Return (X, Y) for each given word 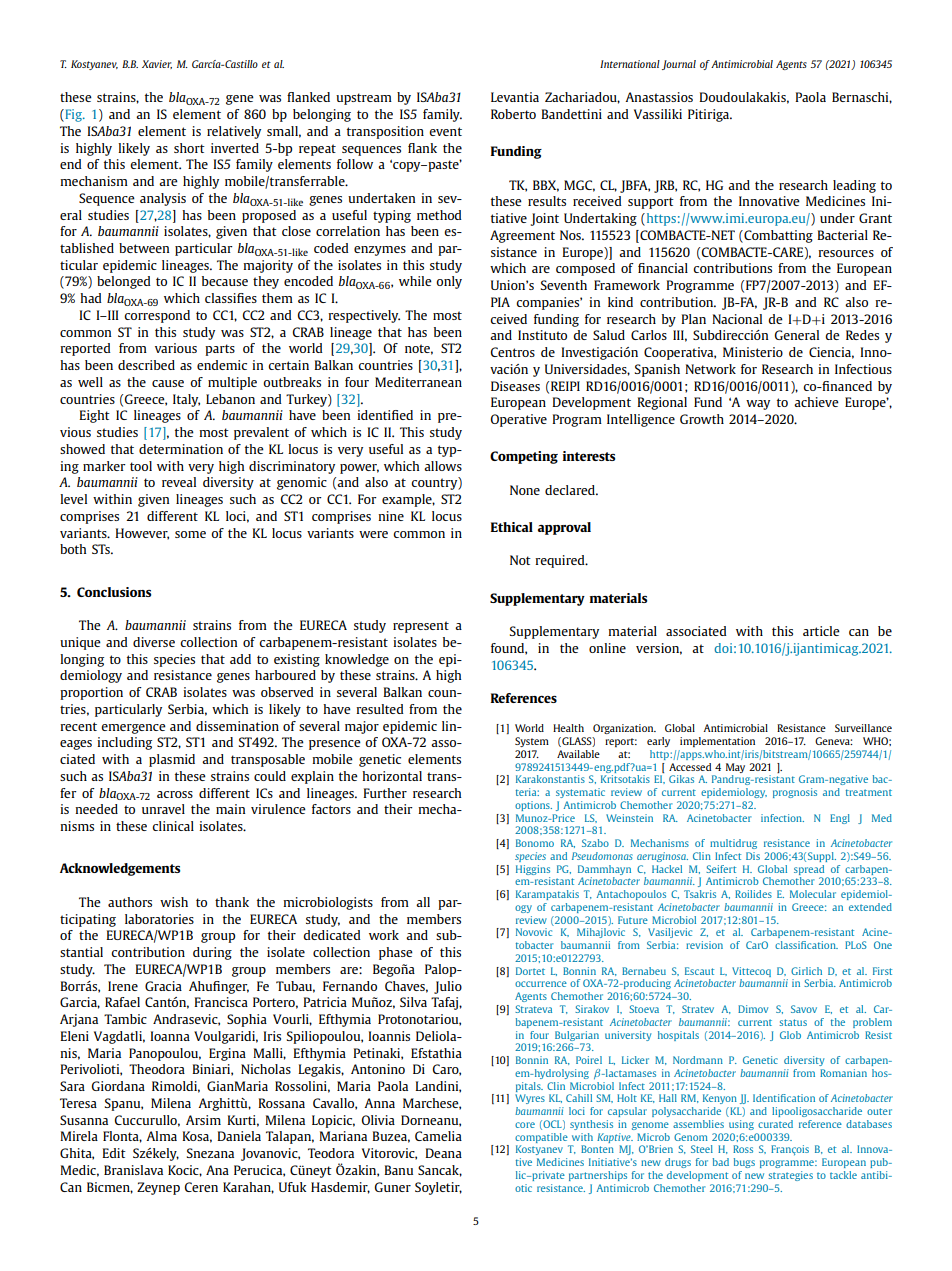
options (533, 806)
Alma (161, 1136)
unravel (163, 809)
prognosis (795, 793)
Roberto (513, 114)
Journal (679, 65)
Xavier (157, 64)
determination (181, 449)
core (525, 1125)
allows (443, 466)
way (758, 405)
